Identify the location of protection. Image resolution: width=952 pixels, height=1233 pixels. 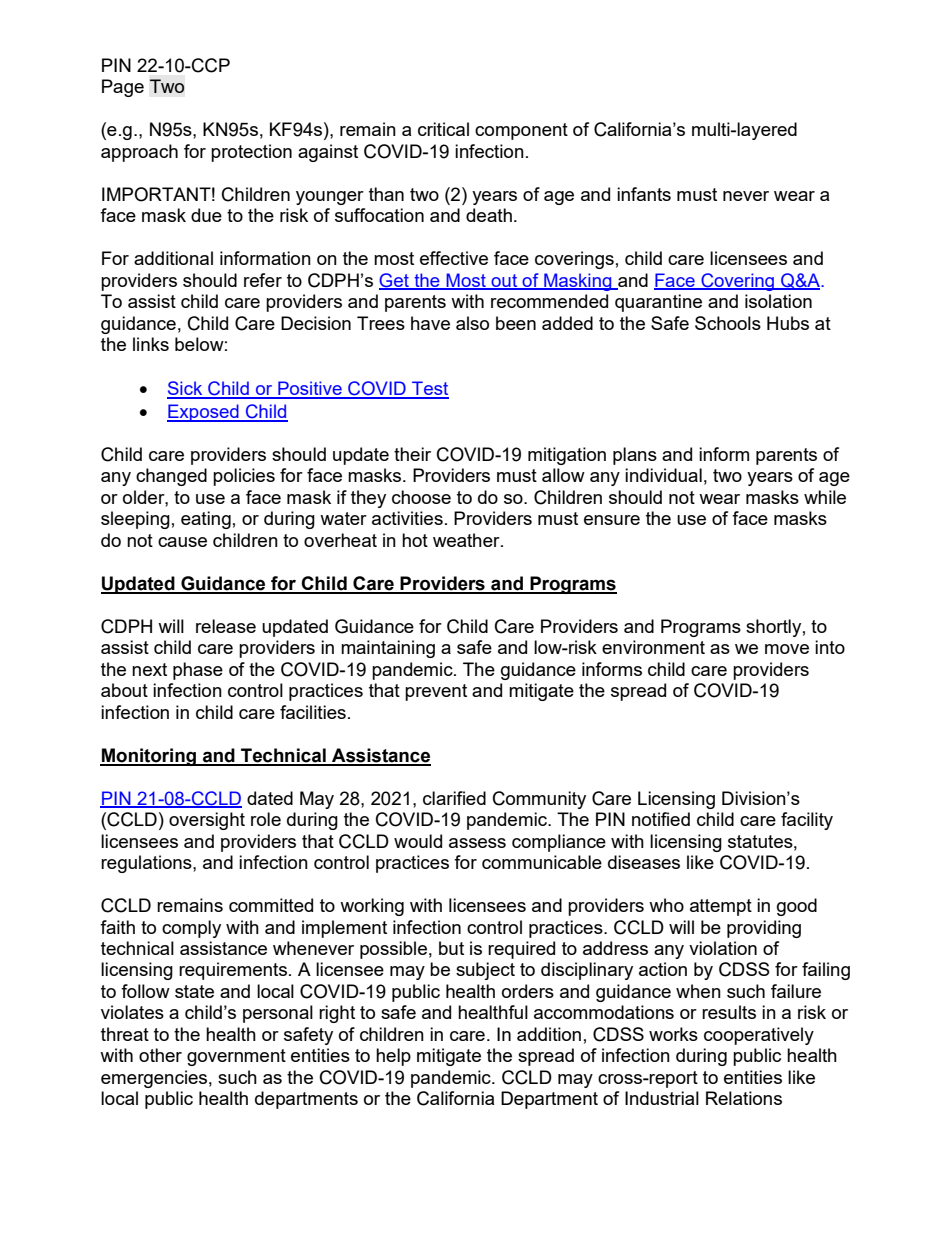
(251, 153).
